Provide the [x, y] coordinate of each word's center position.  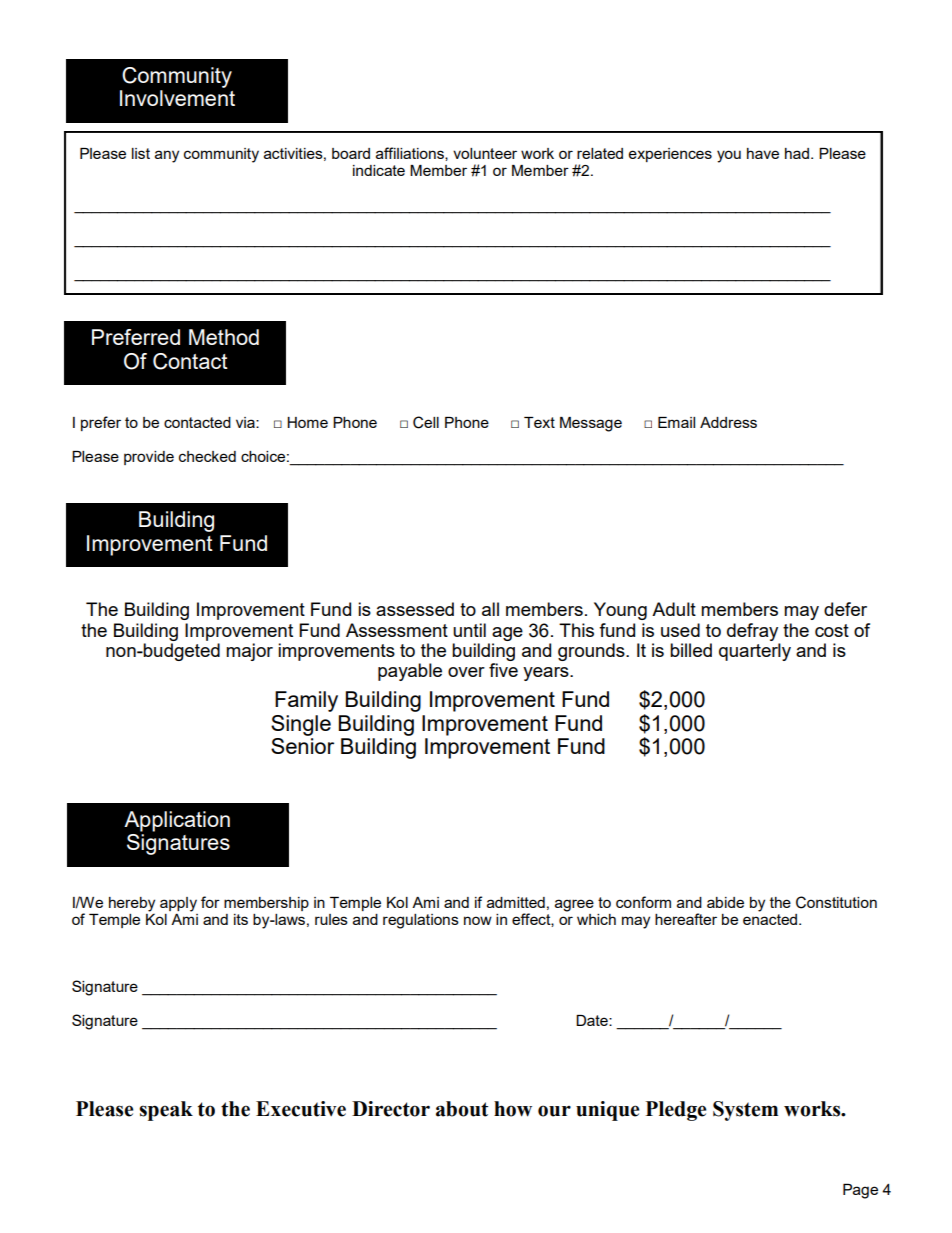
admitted [516, 902]
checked [207, 456]
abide [725, 902]
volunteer [485, 153]
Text [539, 422]
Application [177, 821]
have [763, 153]
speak [166, 1111]
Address [728, 422]
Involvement [177, 98]
